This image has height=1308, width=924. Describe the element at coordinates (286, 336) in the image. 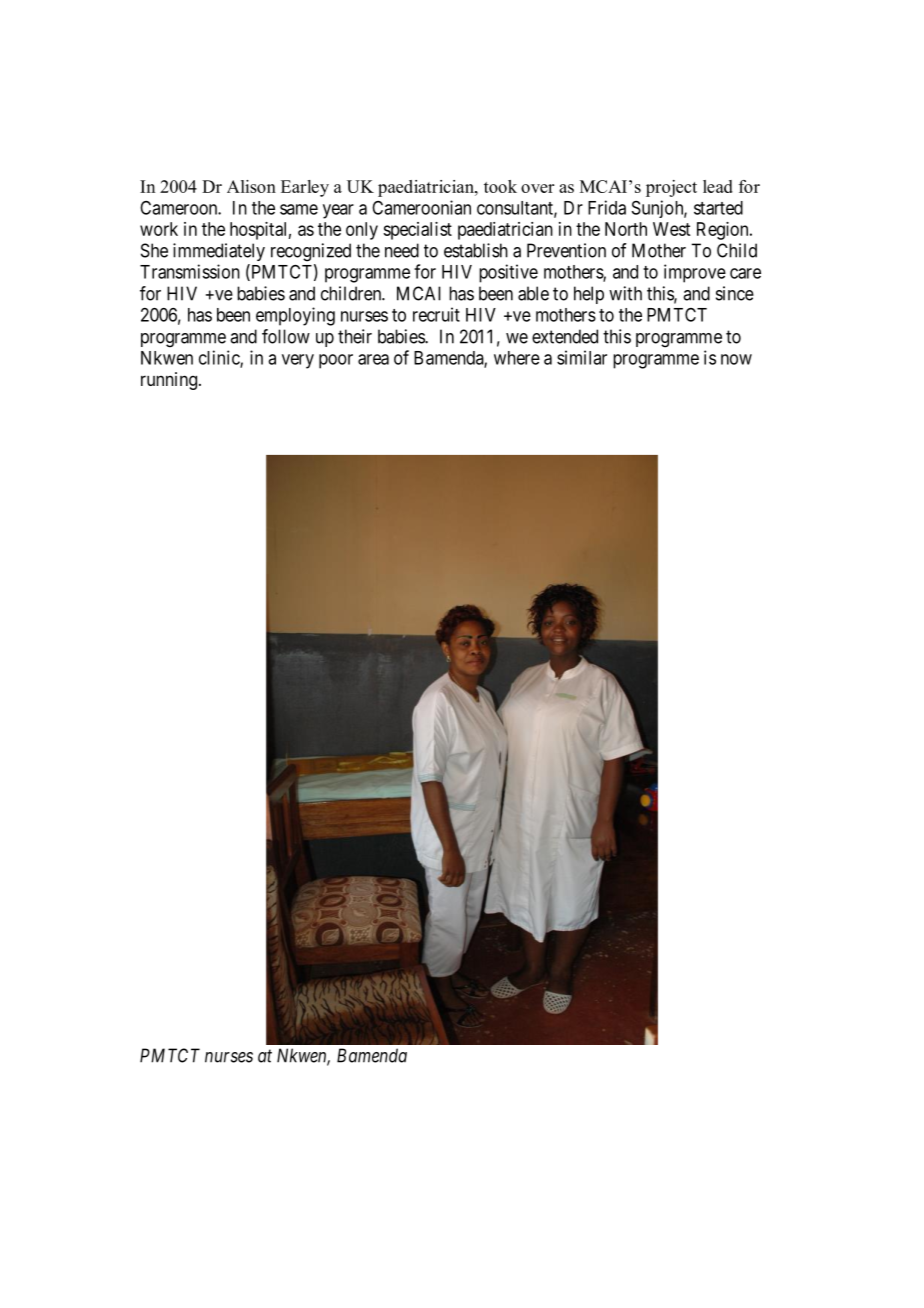

I see `follow` at that location.
